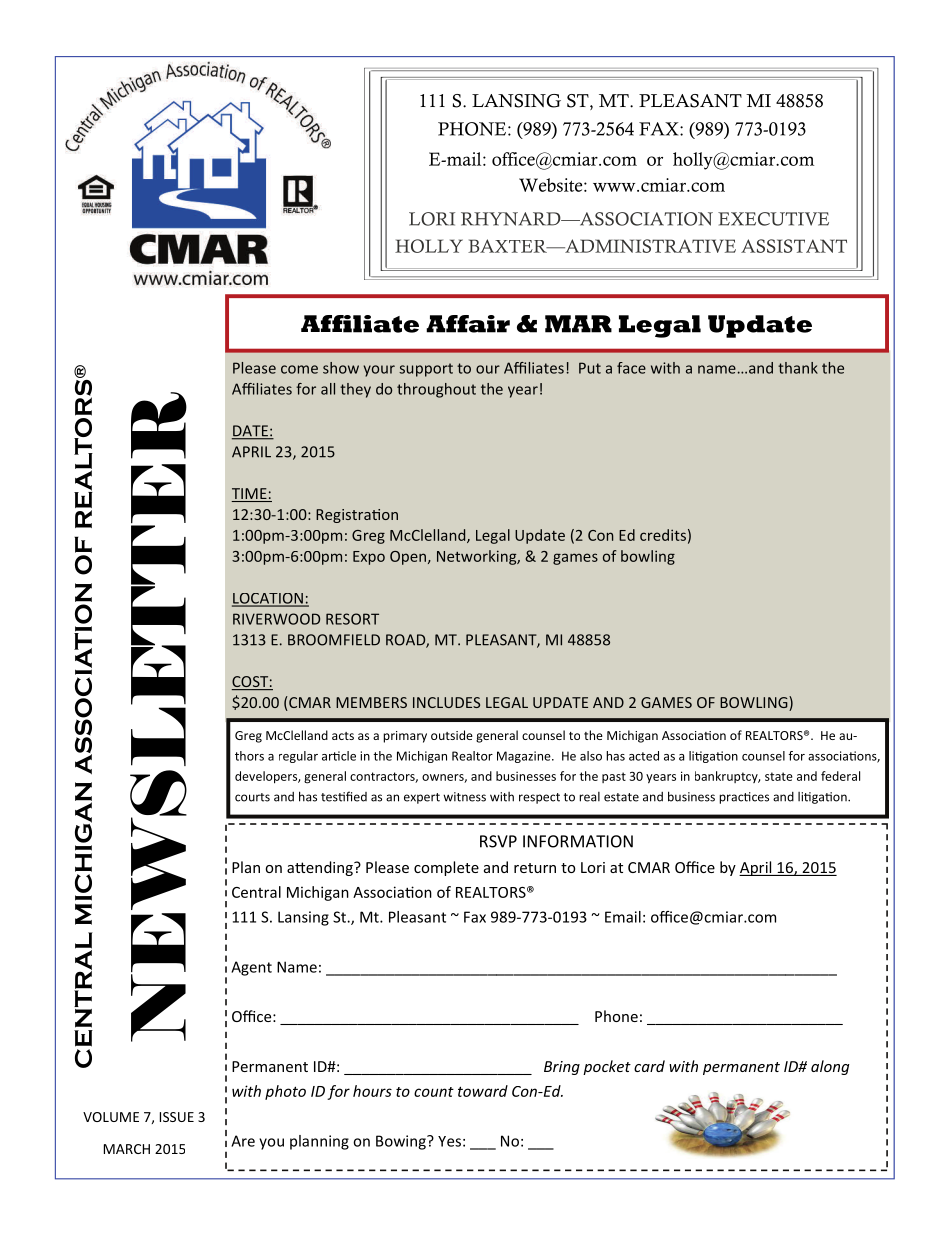 The image size is (952, 1233). I want to click on Affair, so click(468, 324).
